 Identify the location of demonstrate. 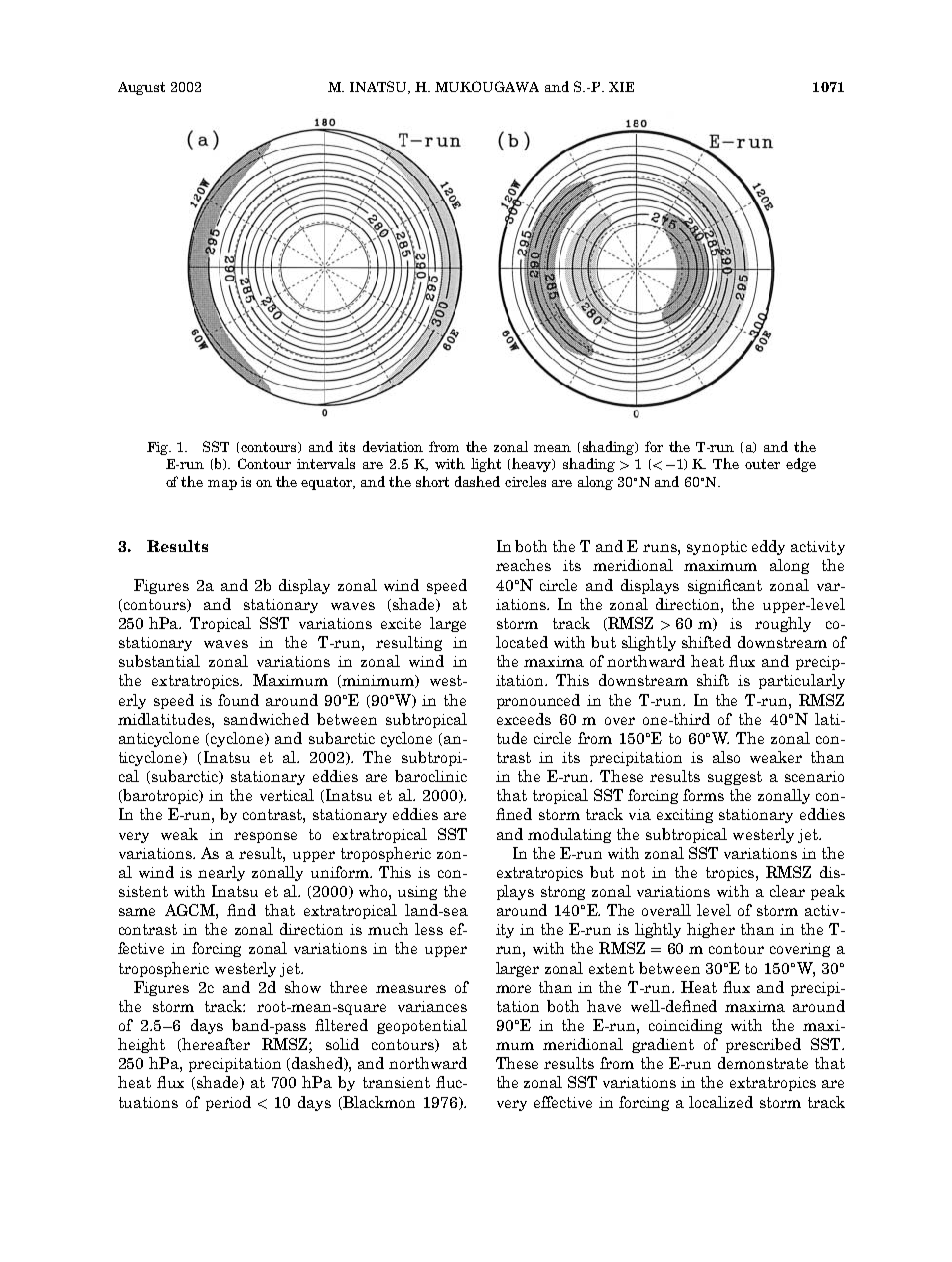
(763, 1063).
